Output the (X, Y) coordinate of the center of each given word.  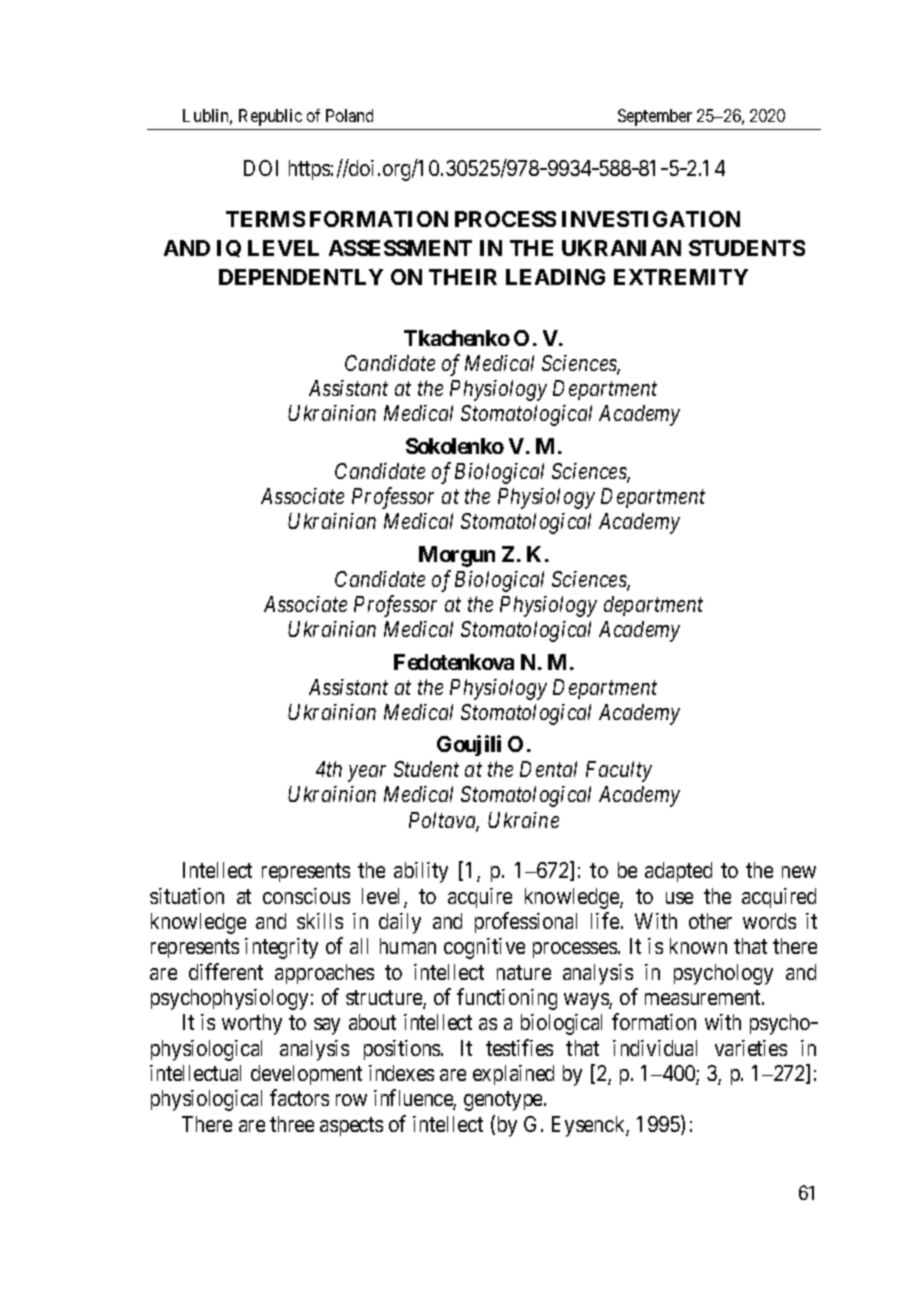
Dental (548, 769)
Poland (349, 115)
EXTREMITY (681, 277)
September (655, 117)
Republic (270, 117)
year (367, 773)
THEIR (463, 277)
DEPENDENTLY (301, 277)
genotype (504, 1101)
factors (299, 1097)
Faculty (619, 771)
